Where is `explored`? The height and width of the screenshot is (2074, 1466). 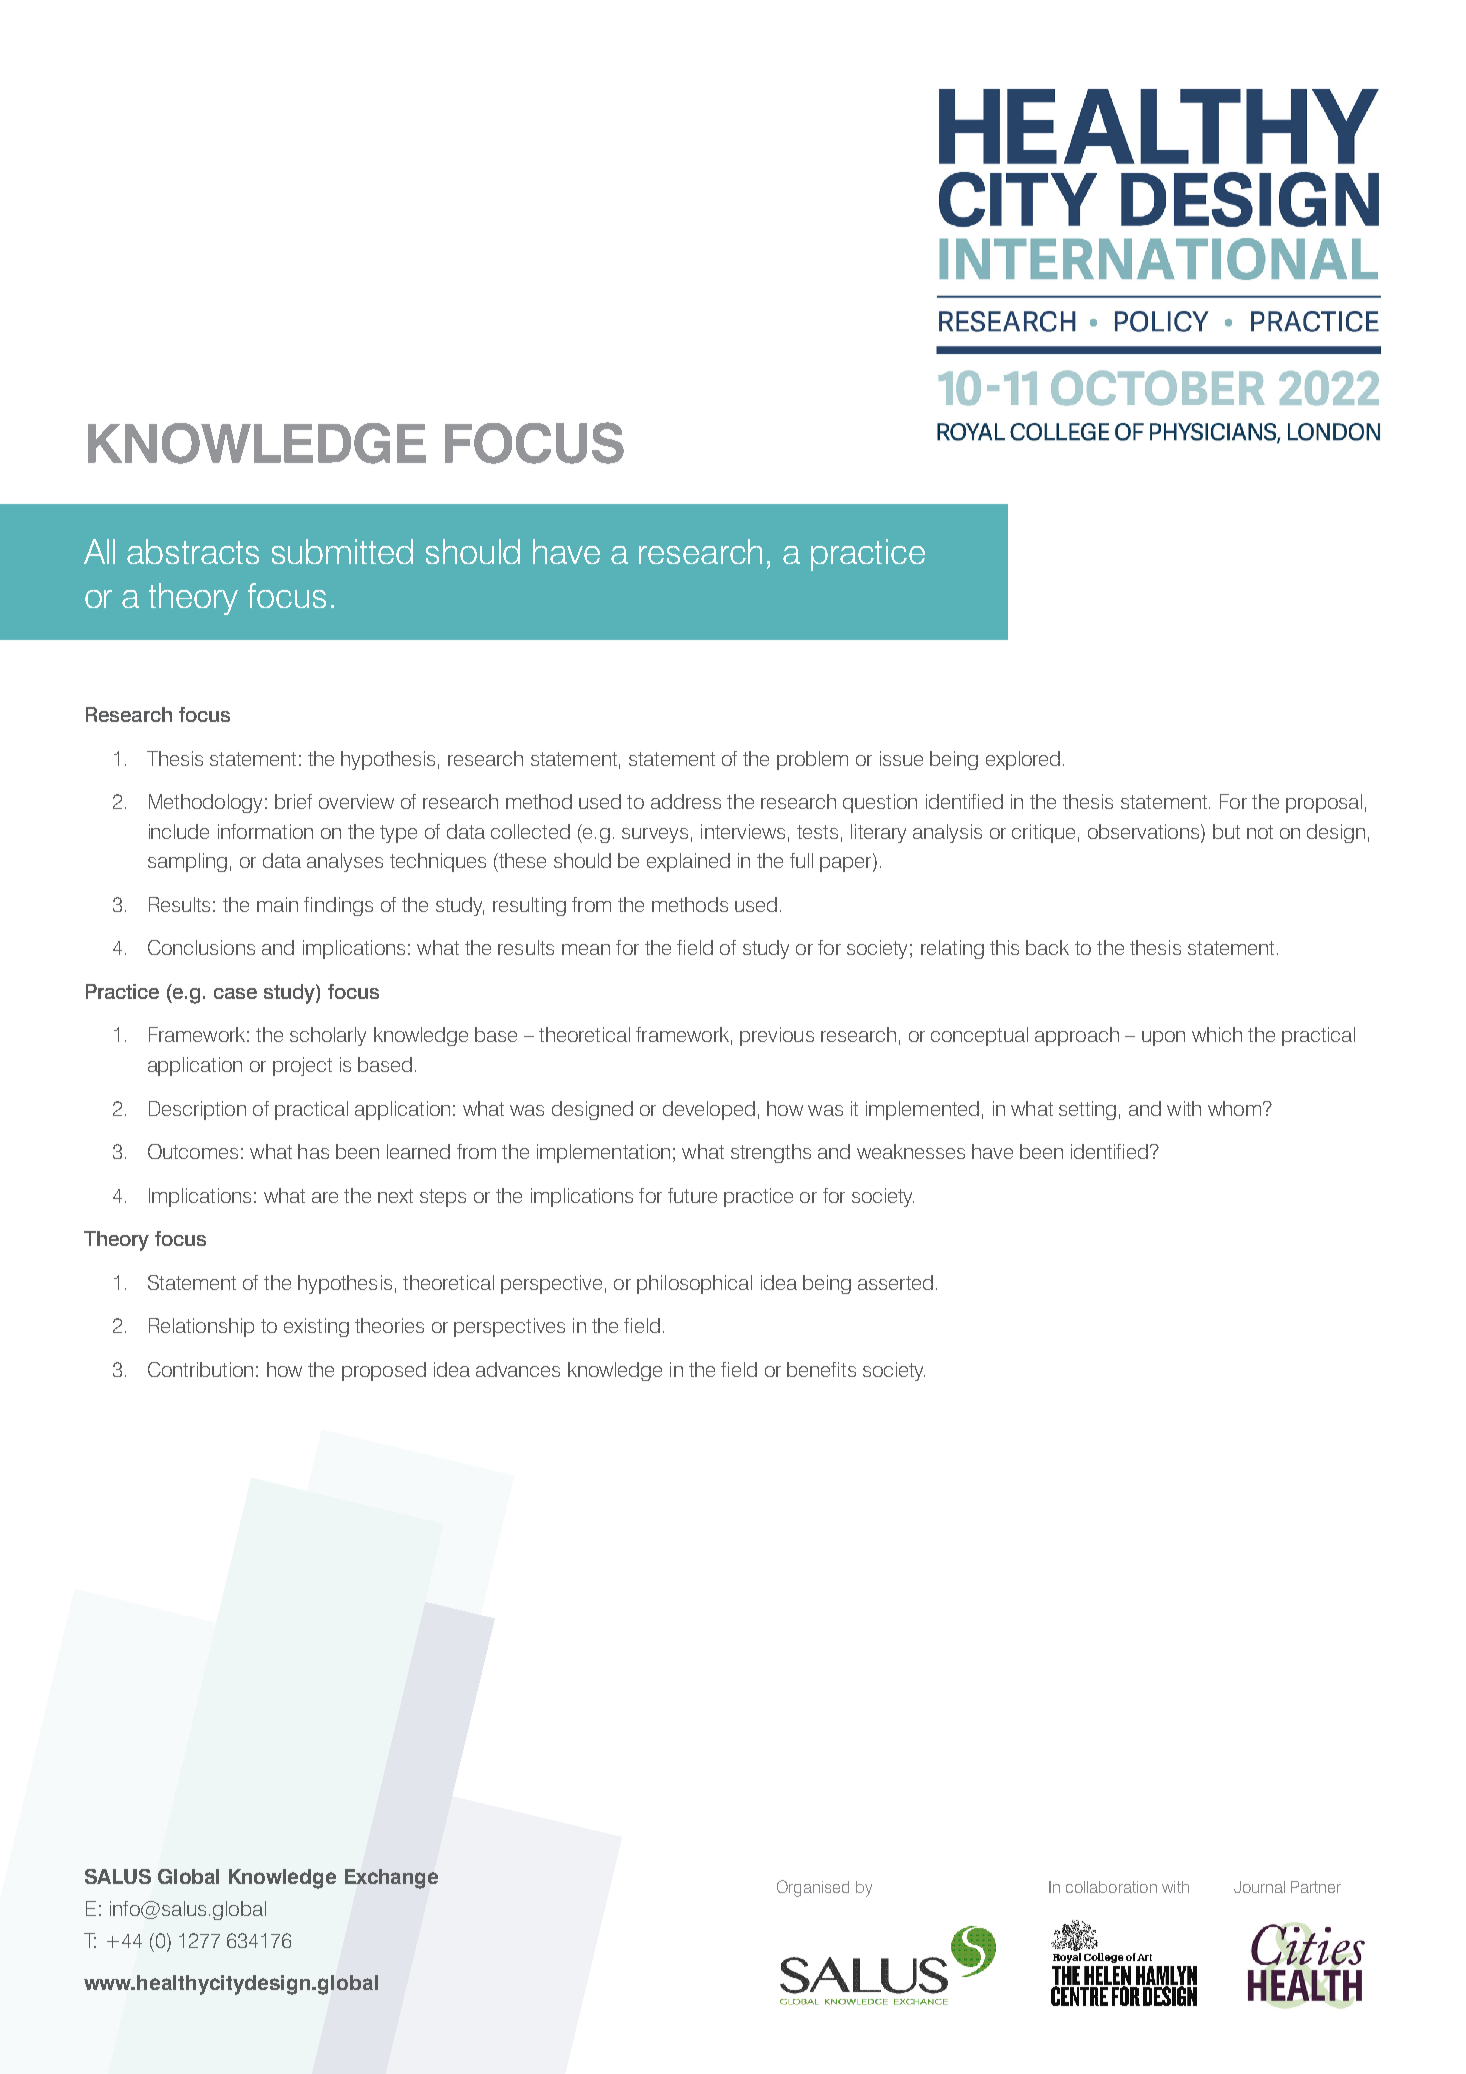
explored is located at coordinates (1023, 760).
